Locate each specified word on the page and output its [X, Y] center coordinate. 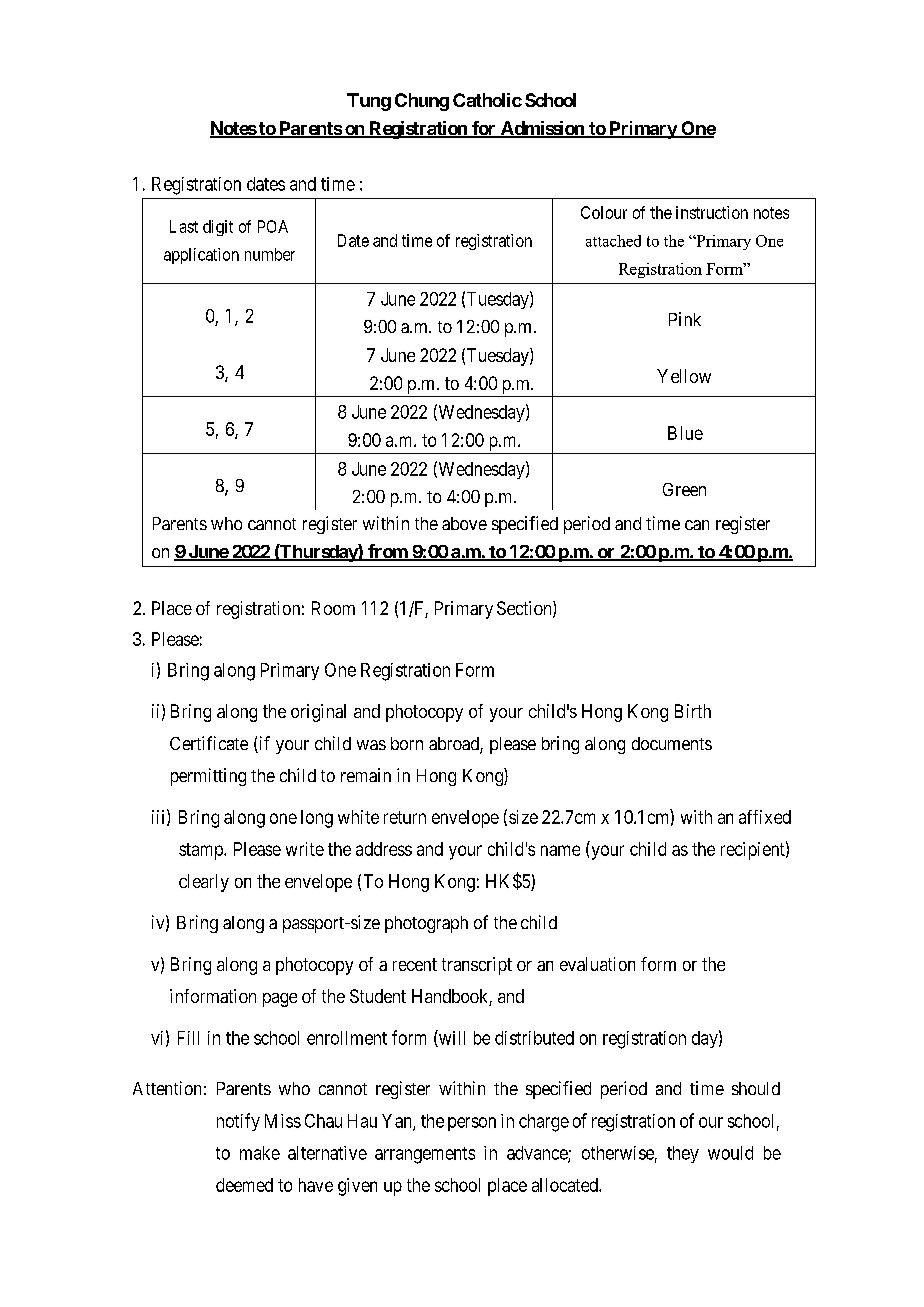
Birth [693, 711]
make [260, 1153]
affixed [765, 817]
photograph [426, 924]
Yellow [684, 376]
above [464, 523]
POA [273, 226]
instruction [712, 212]
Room [333, 608]
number [270, 254]
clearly [204, 883]
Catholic [487, 100]
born [407, 743]
